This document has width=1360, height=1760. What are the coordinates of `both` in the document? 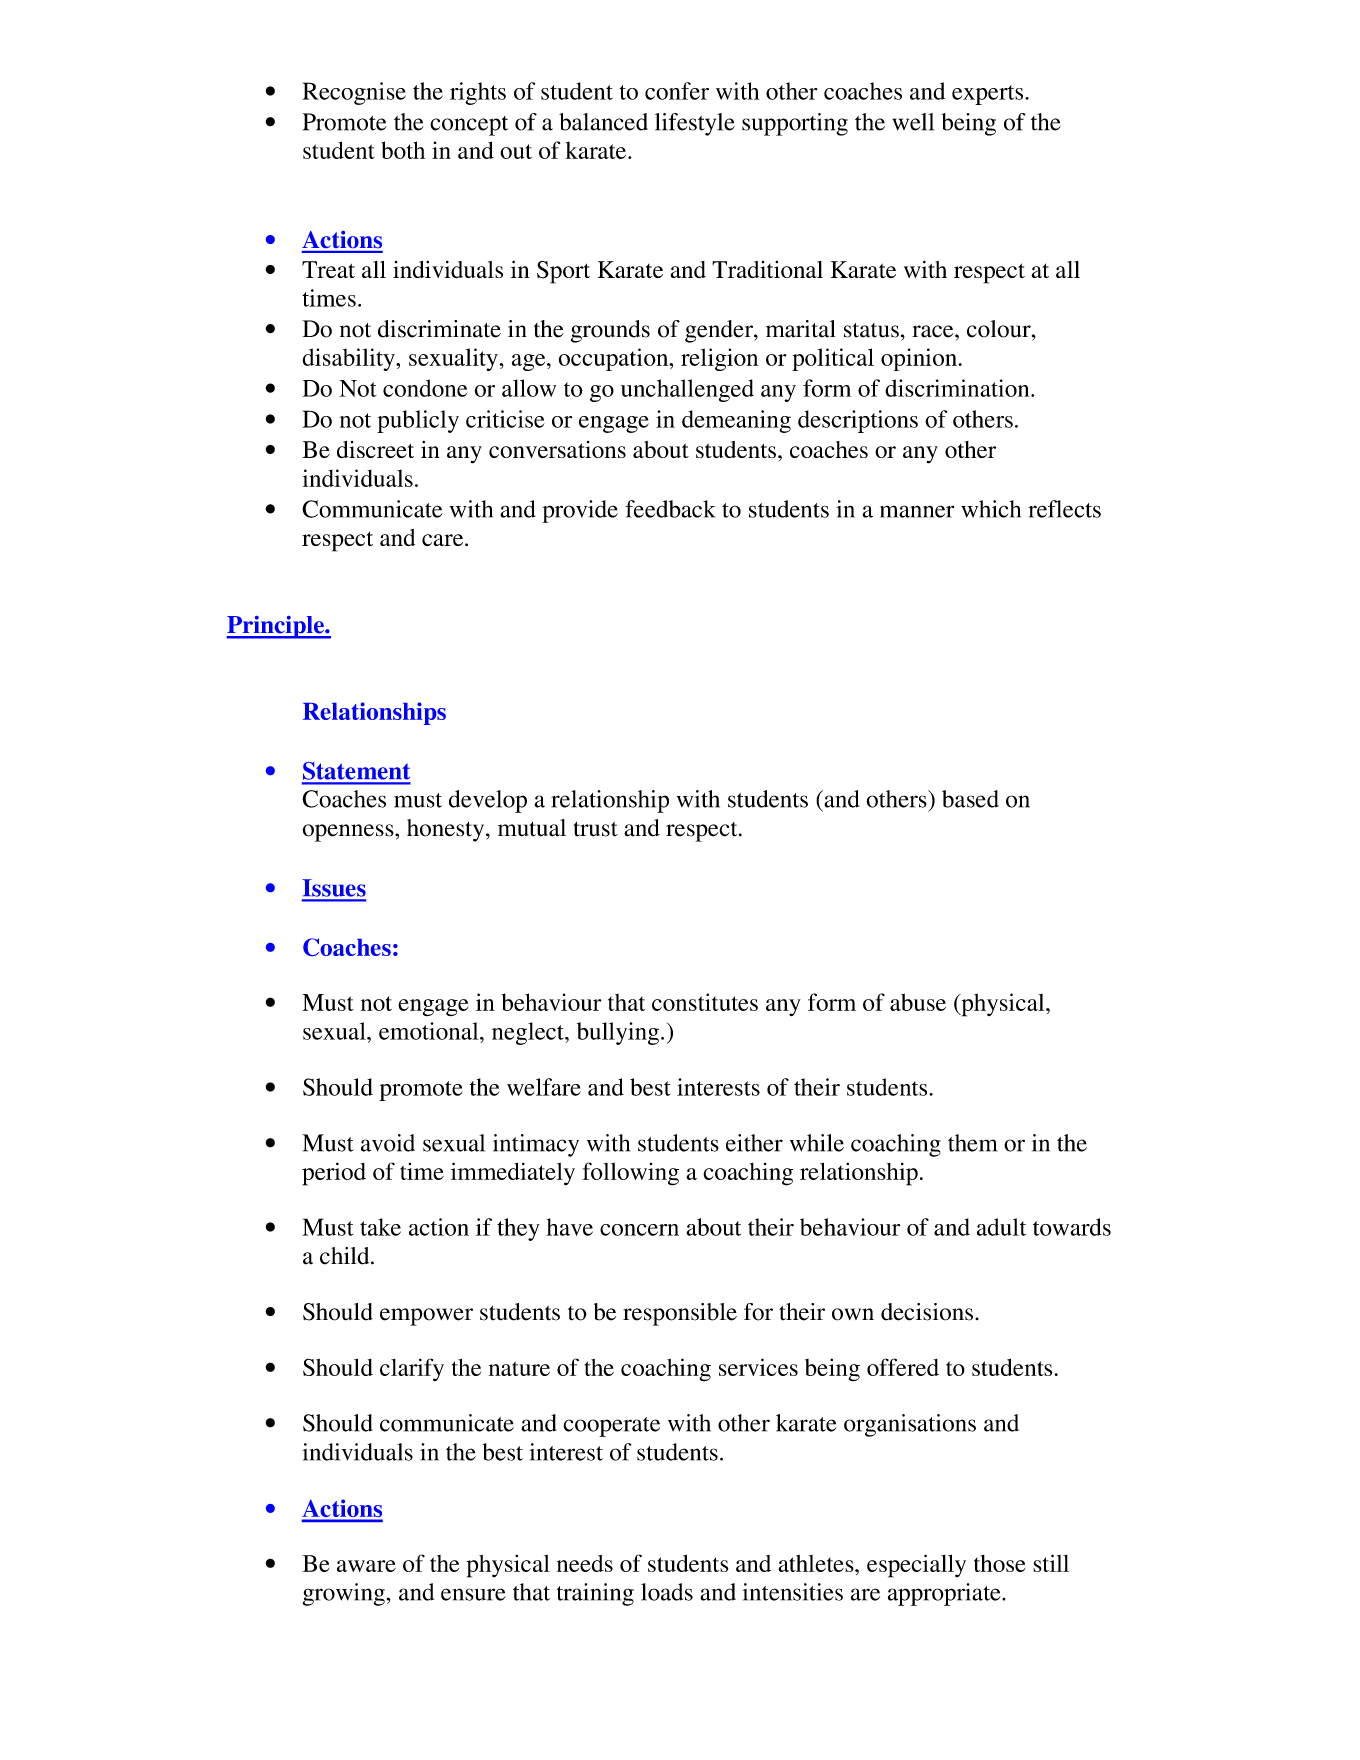 It's located at (403, 150).
